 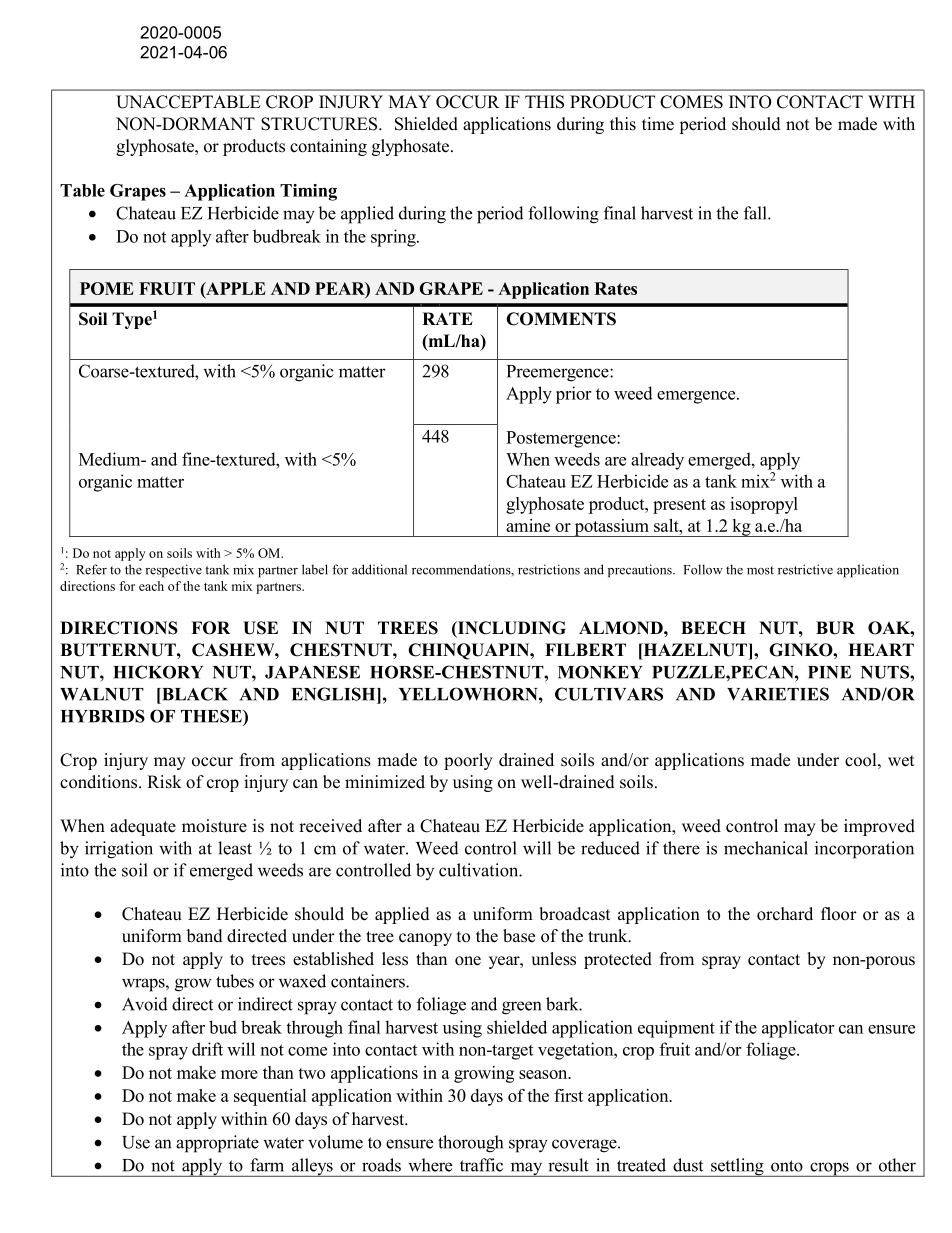 What do you see at coordinates (217, 1144) in the document?
I see `appropriate` at bounding box center [217, 1144].
